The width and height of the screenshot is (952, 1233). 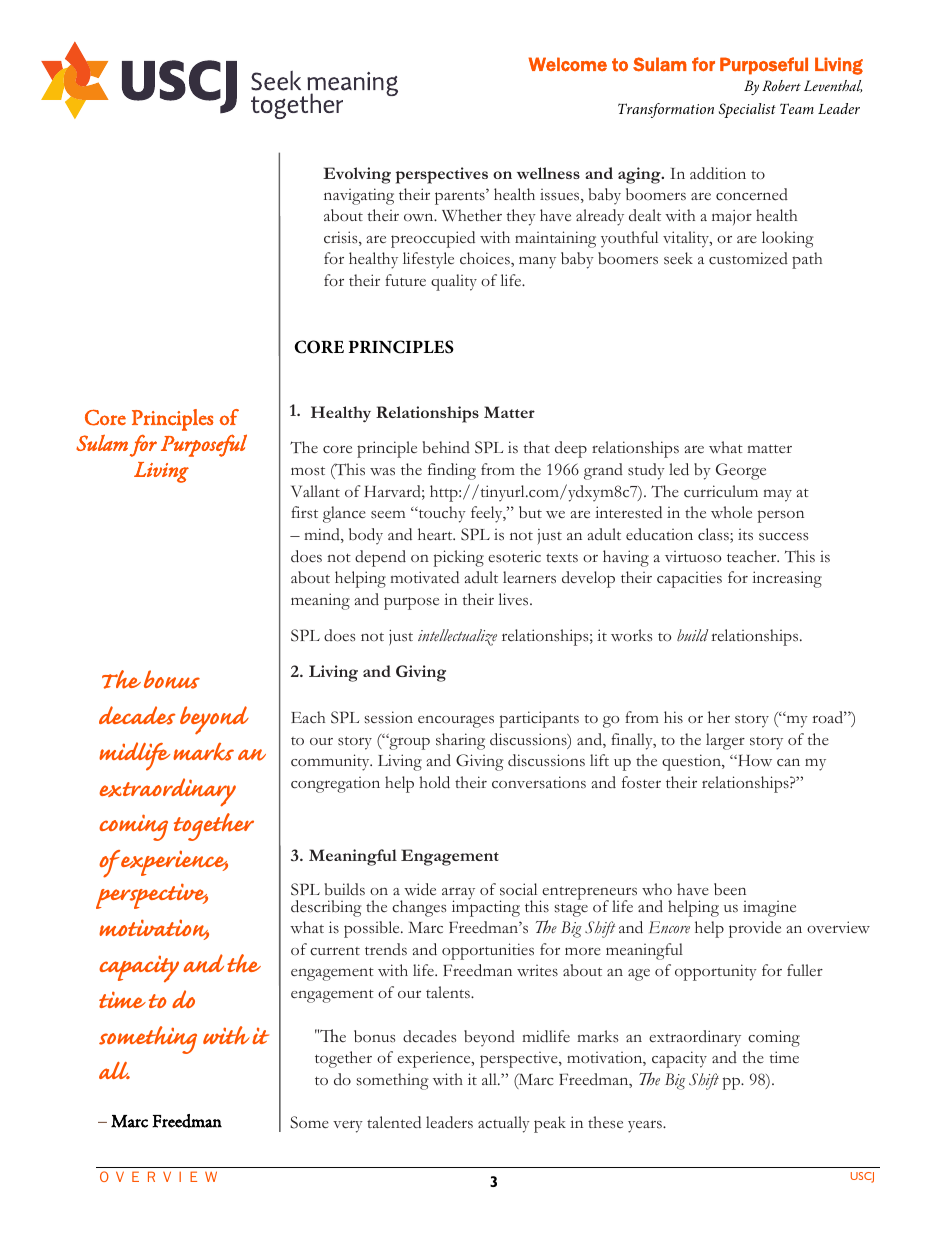 What do you see at coordinates (357, 175) in the screenshot?
I see `Evolving` at bounding box center [357, 175].
